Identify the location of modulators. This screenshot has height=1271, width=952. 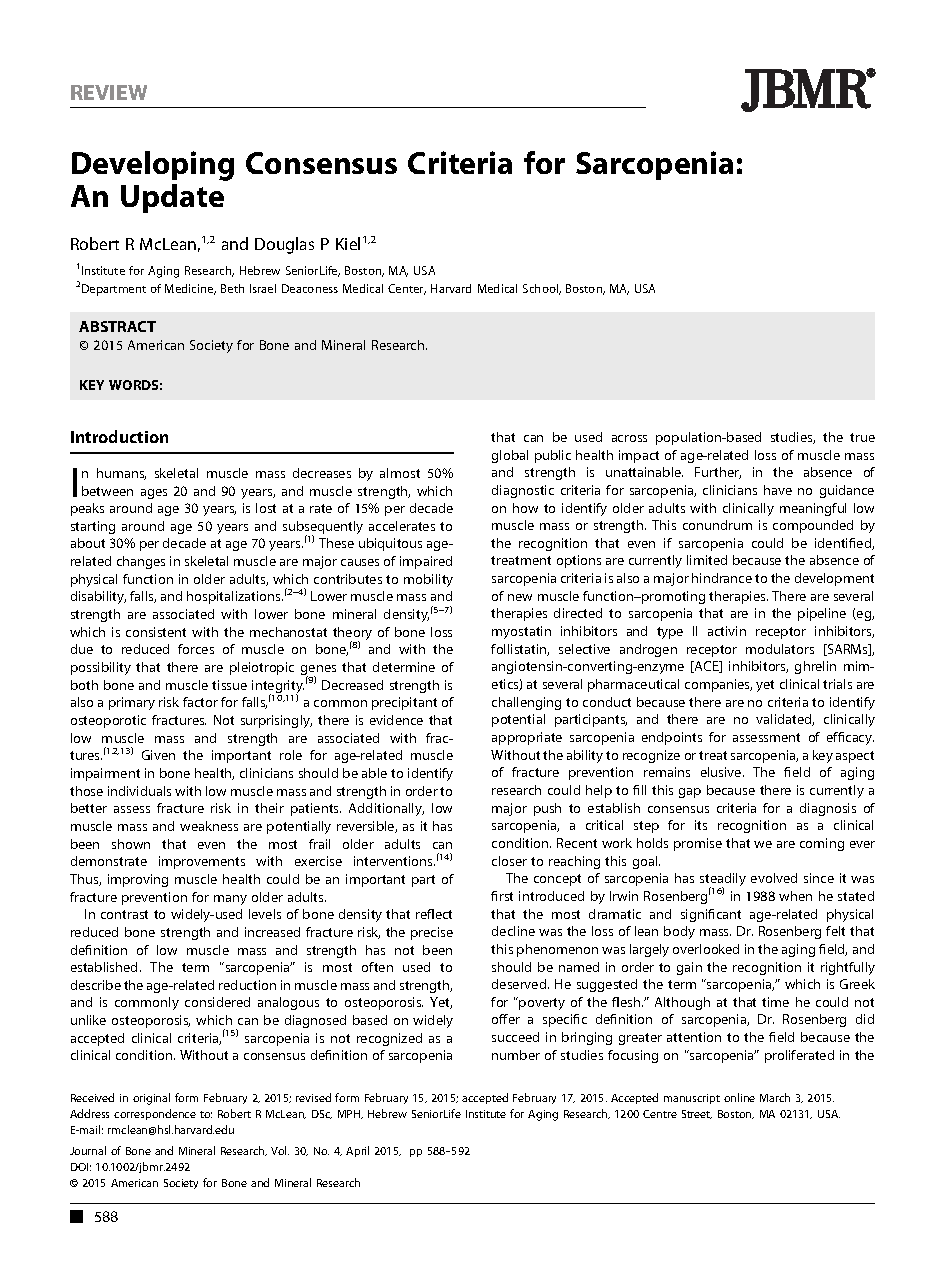
(780, 649).
